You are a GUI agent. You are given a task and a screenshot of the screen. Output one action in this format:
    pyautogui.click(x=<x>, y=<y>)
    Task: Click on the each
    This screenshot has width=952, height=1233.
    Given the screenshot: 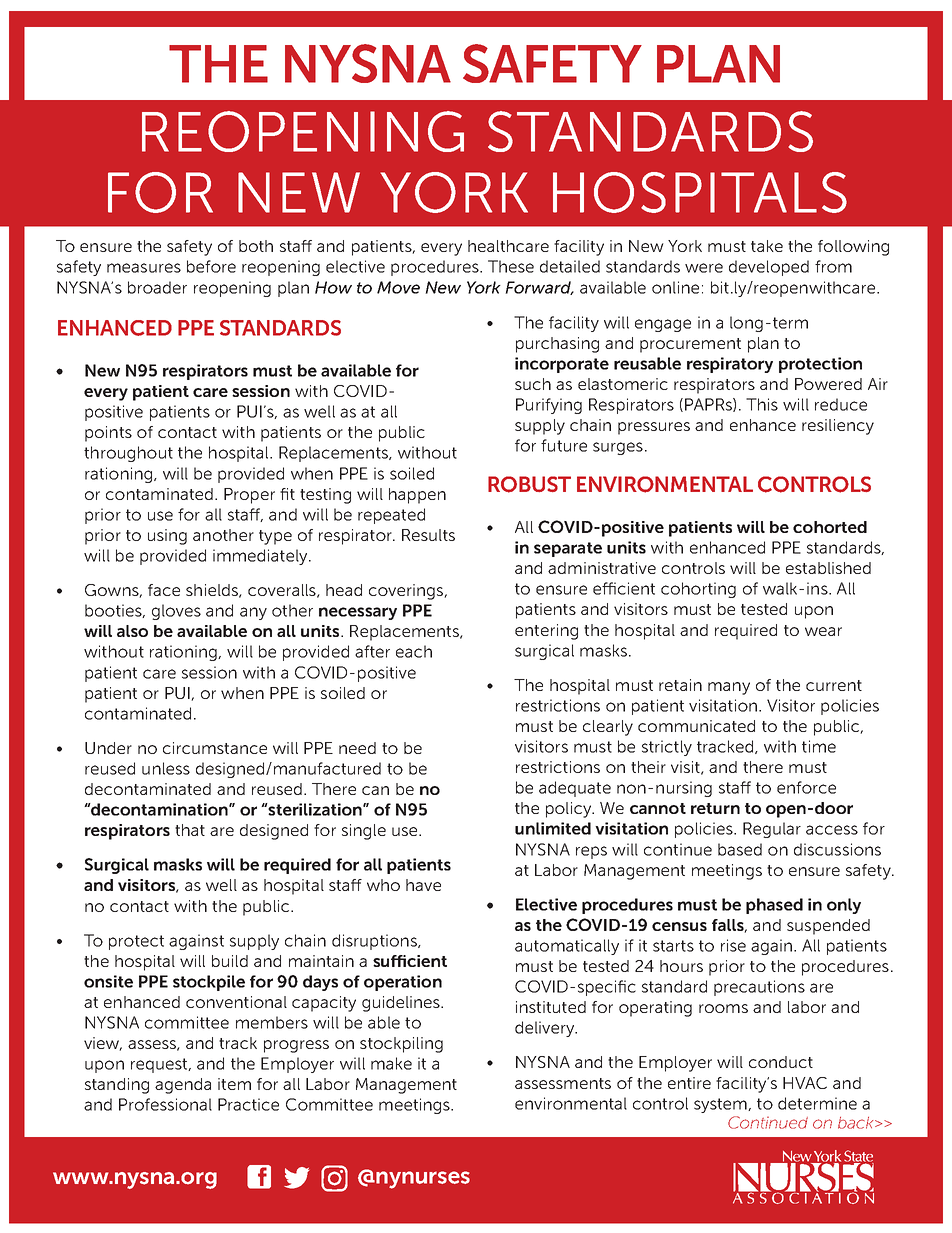 What is the action you would take?
    pyautogui.click(x=414, y=651)
